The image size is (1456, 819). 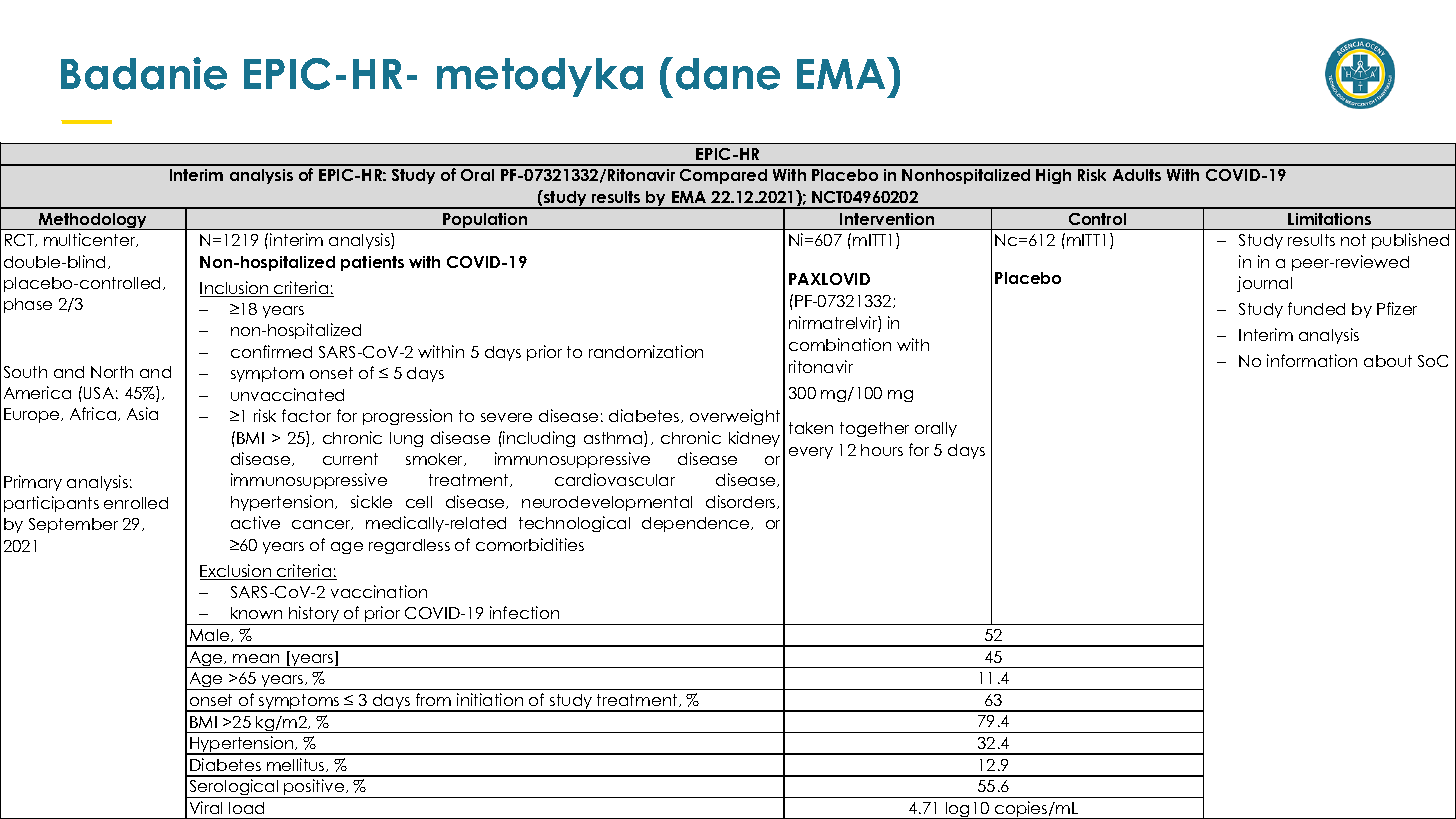 I want to click on overweight, so click(x=735, y=417).
